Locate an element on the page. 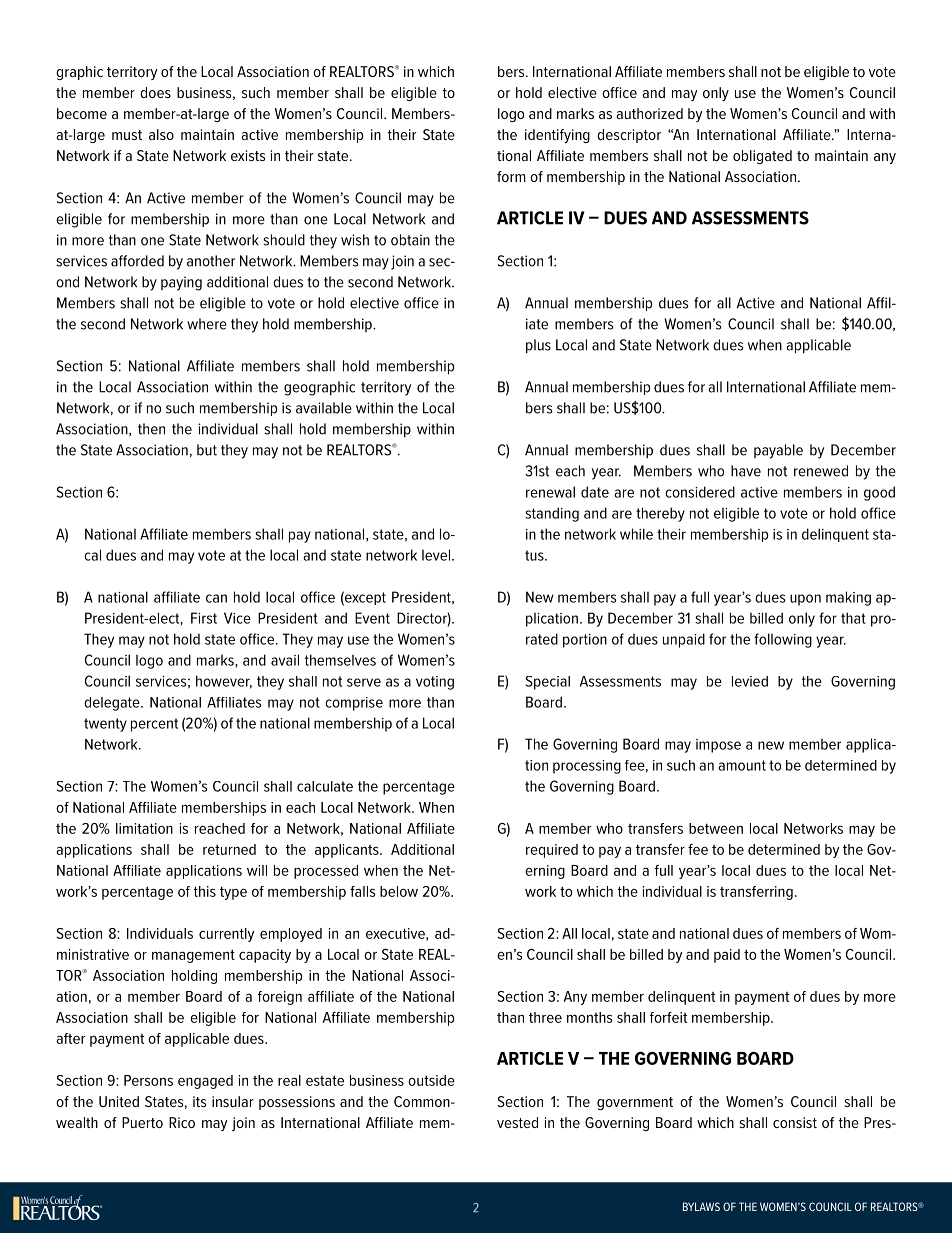 The width and height of the image is (952, 1233). forfeit is located at coordinates (668, 1017).
